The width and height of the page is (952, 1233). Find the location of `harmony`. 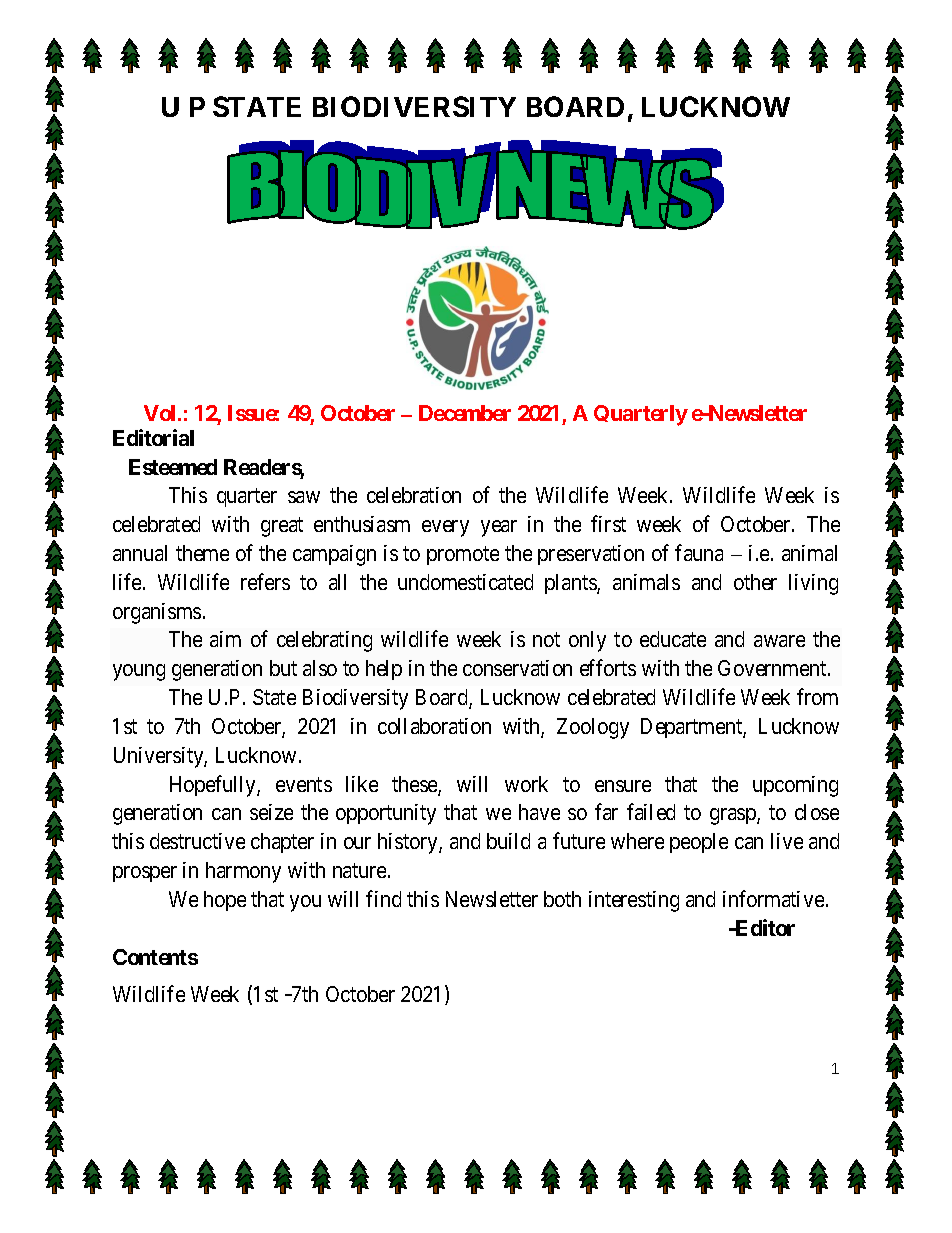

harmony is located at coordinates (243, 872).
